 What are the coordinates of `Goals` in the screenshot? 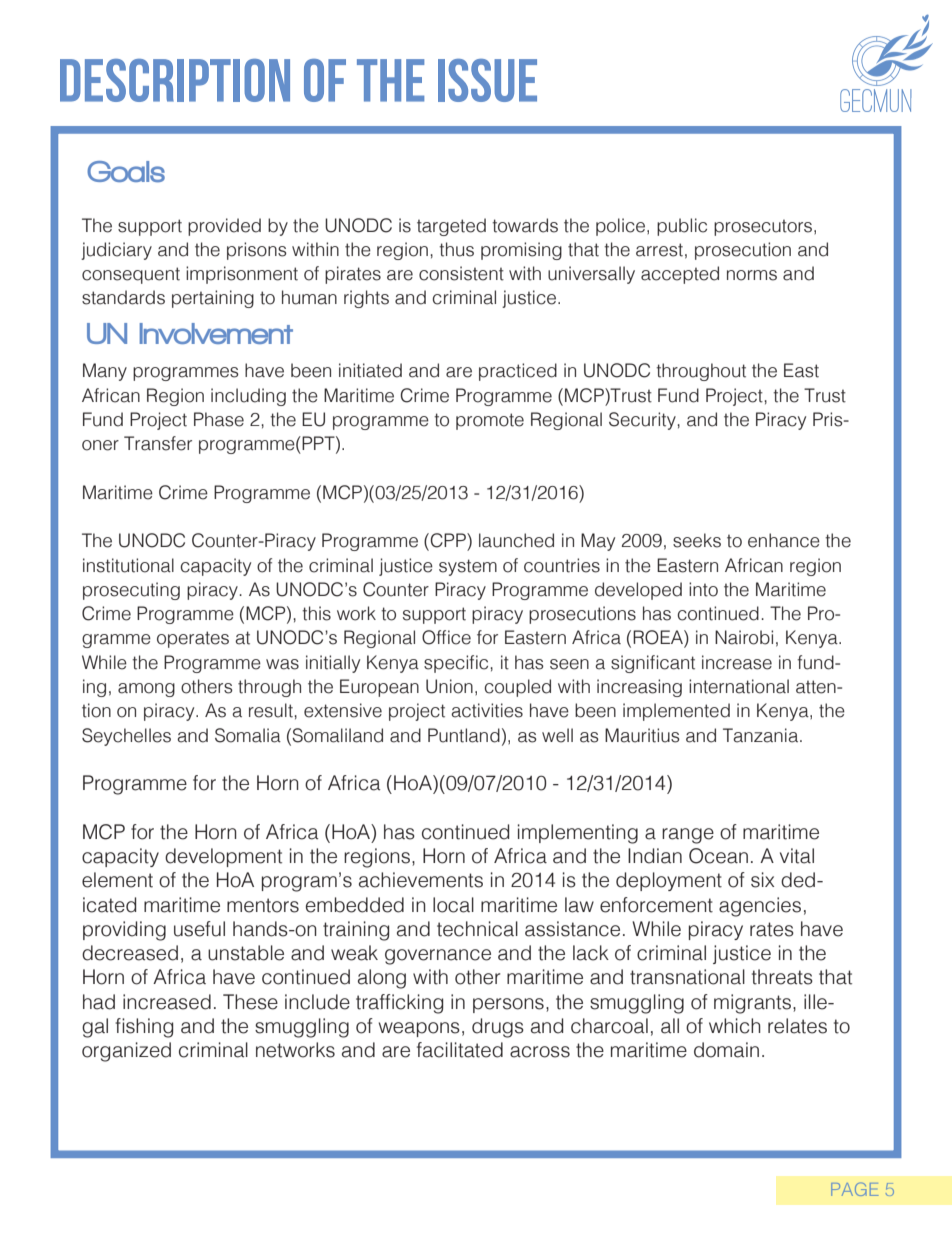 It's located at (126, 171).
